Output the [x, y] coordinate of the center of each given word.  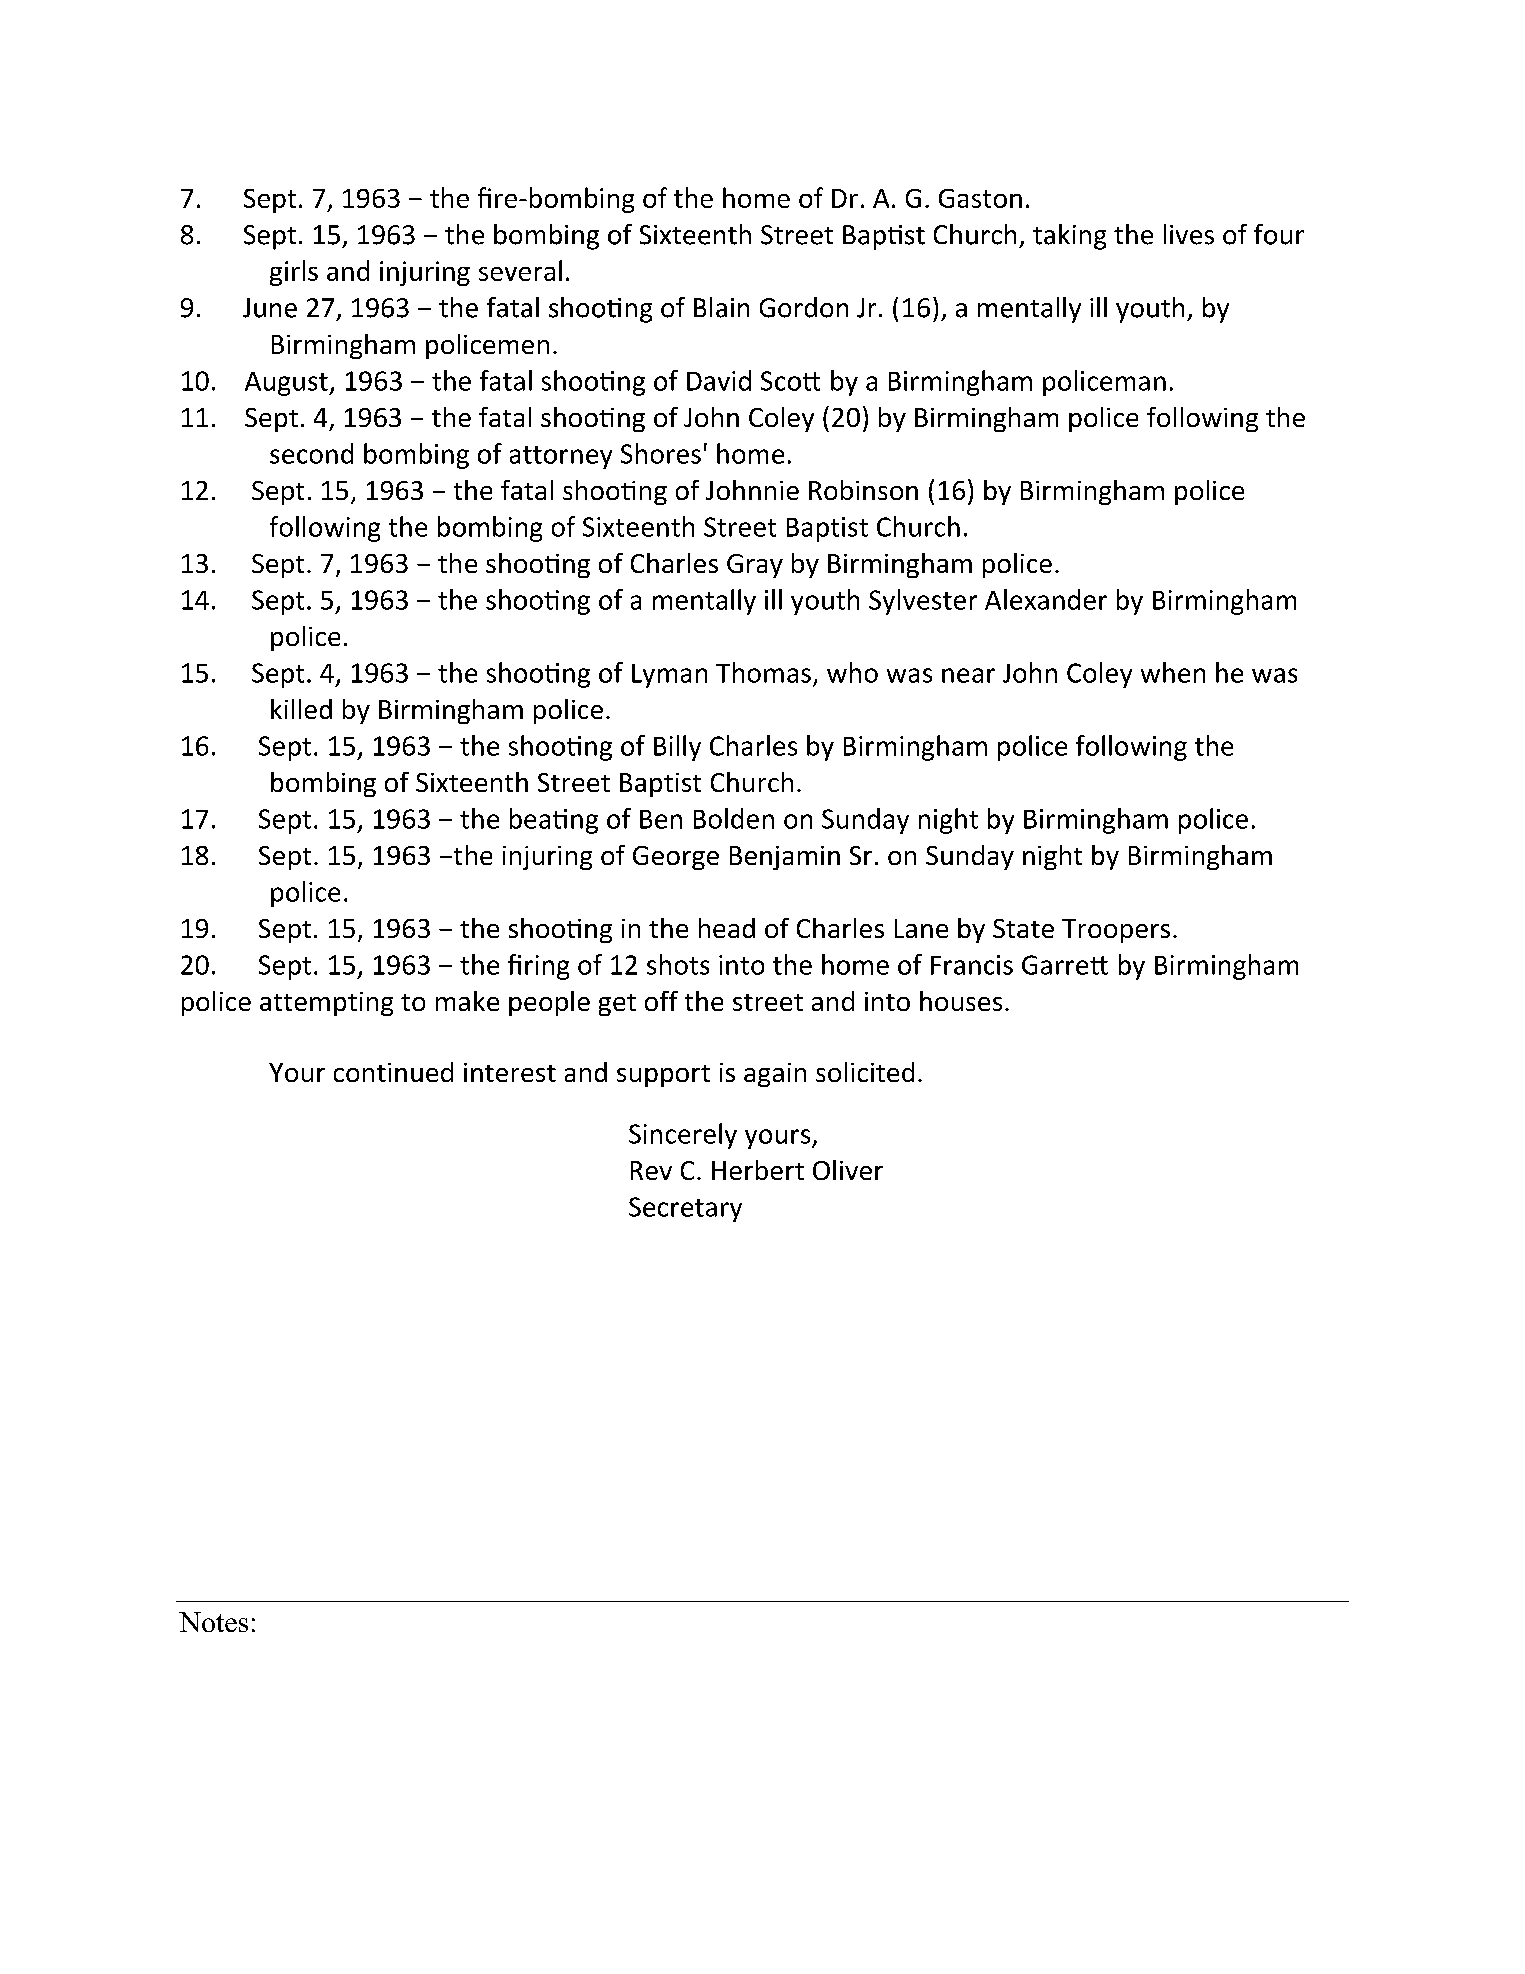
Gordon [804, 307]
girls [294, 273]
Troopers [1116, 931]
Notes [213, 1622]
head [727, 928]
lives [1189, 234]
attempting [326, 1004]
